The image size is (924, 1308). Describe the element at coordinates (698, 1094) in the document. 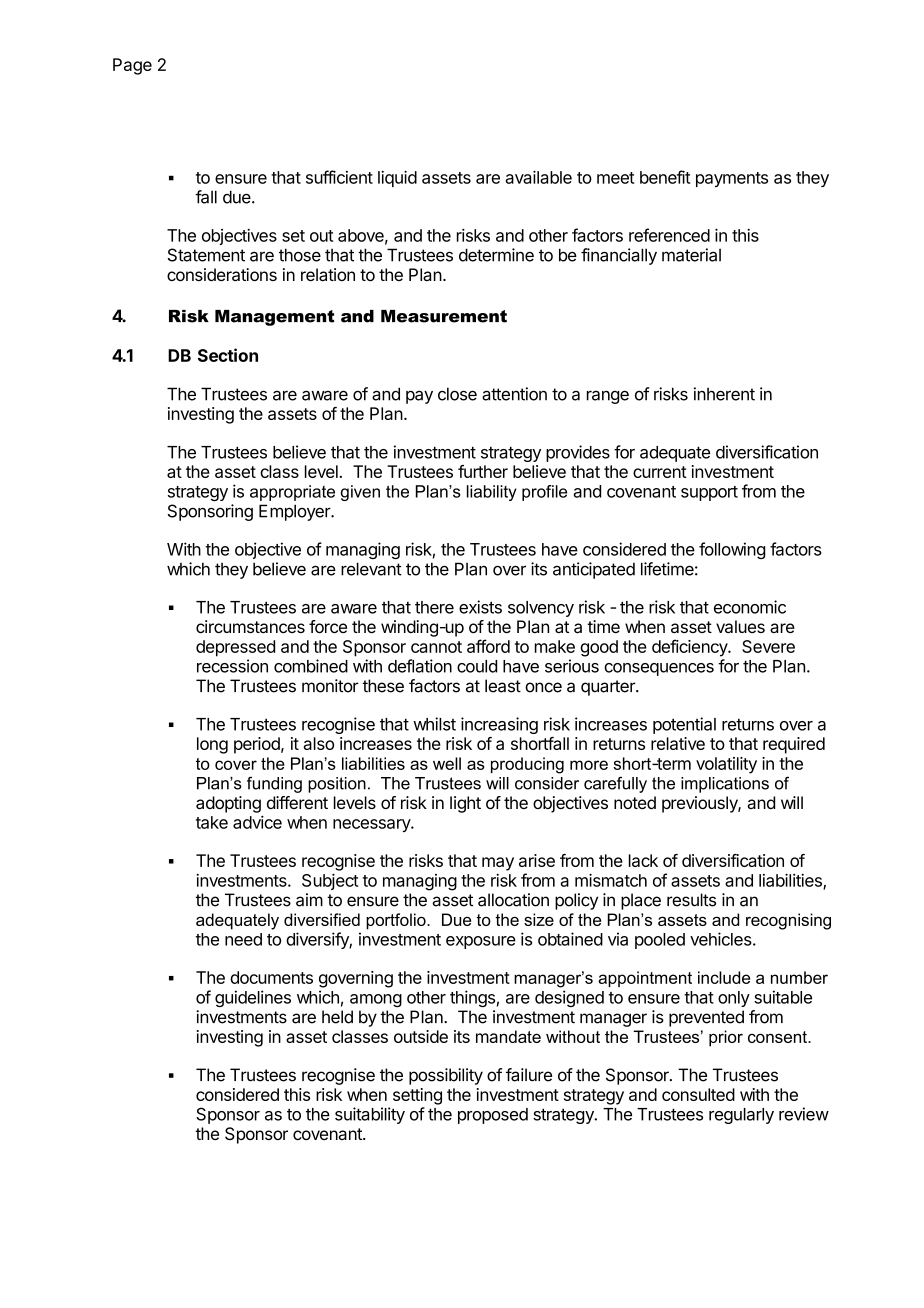

I see `consulted` at that location.
